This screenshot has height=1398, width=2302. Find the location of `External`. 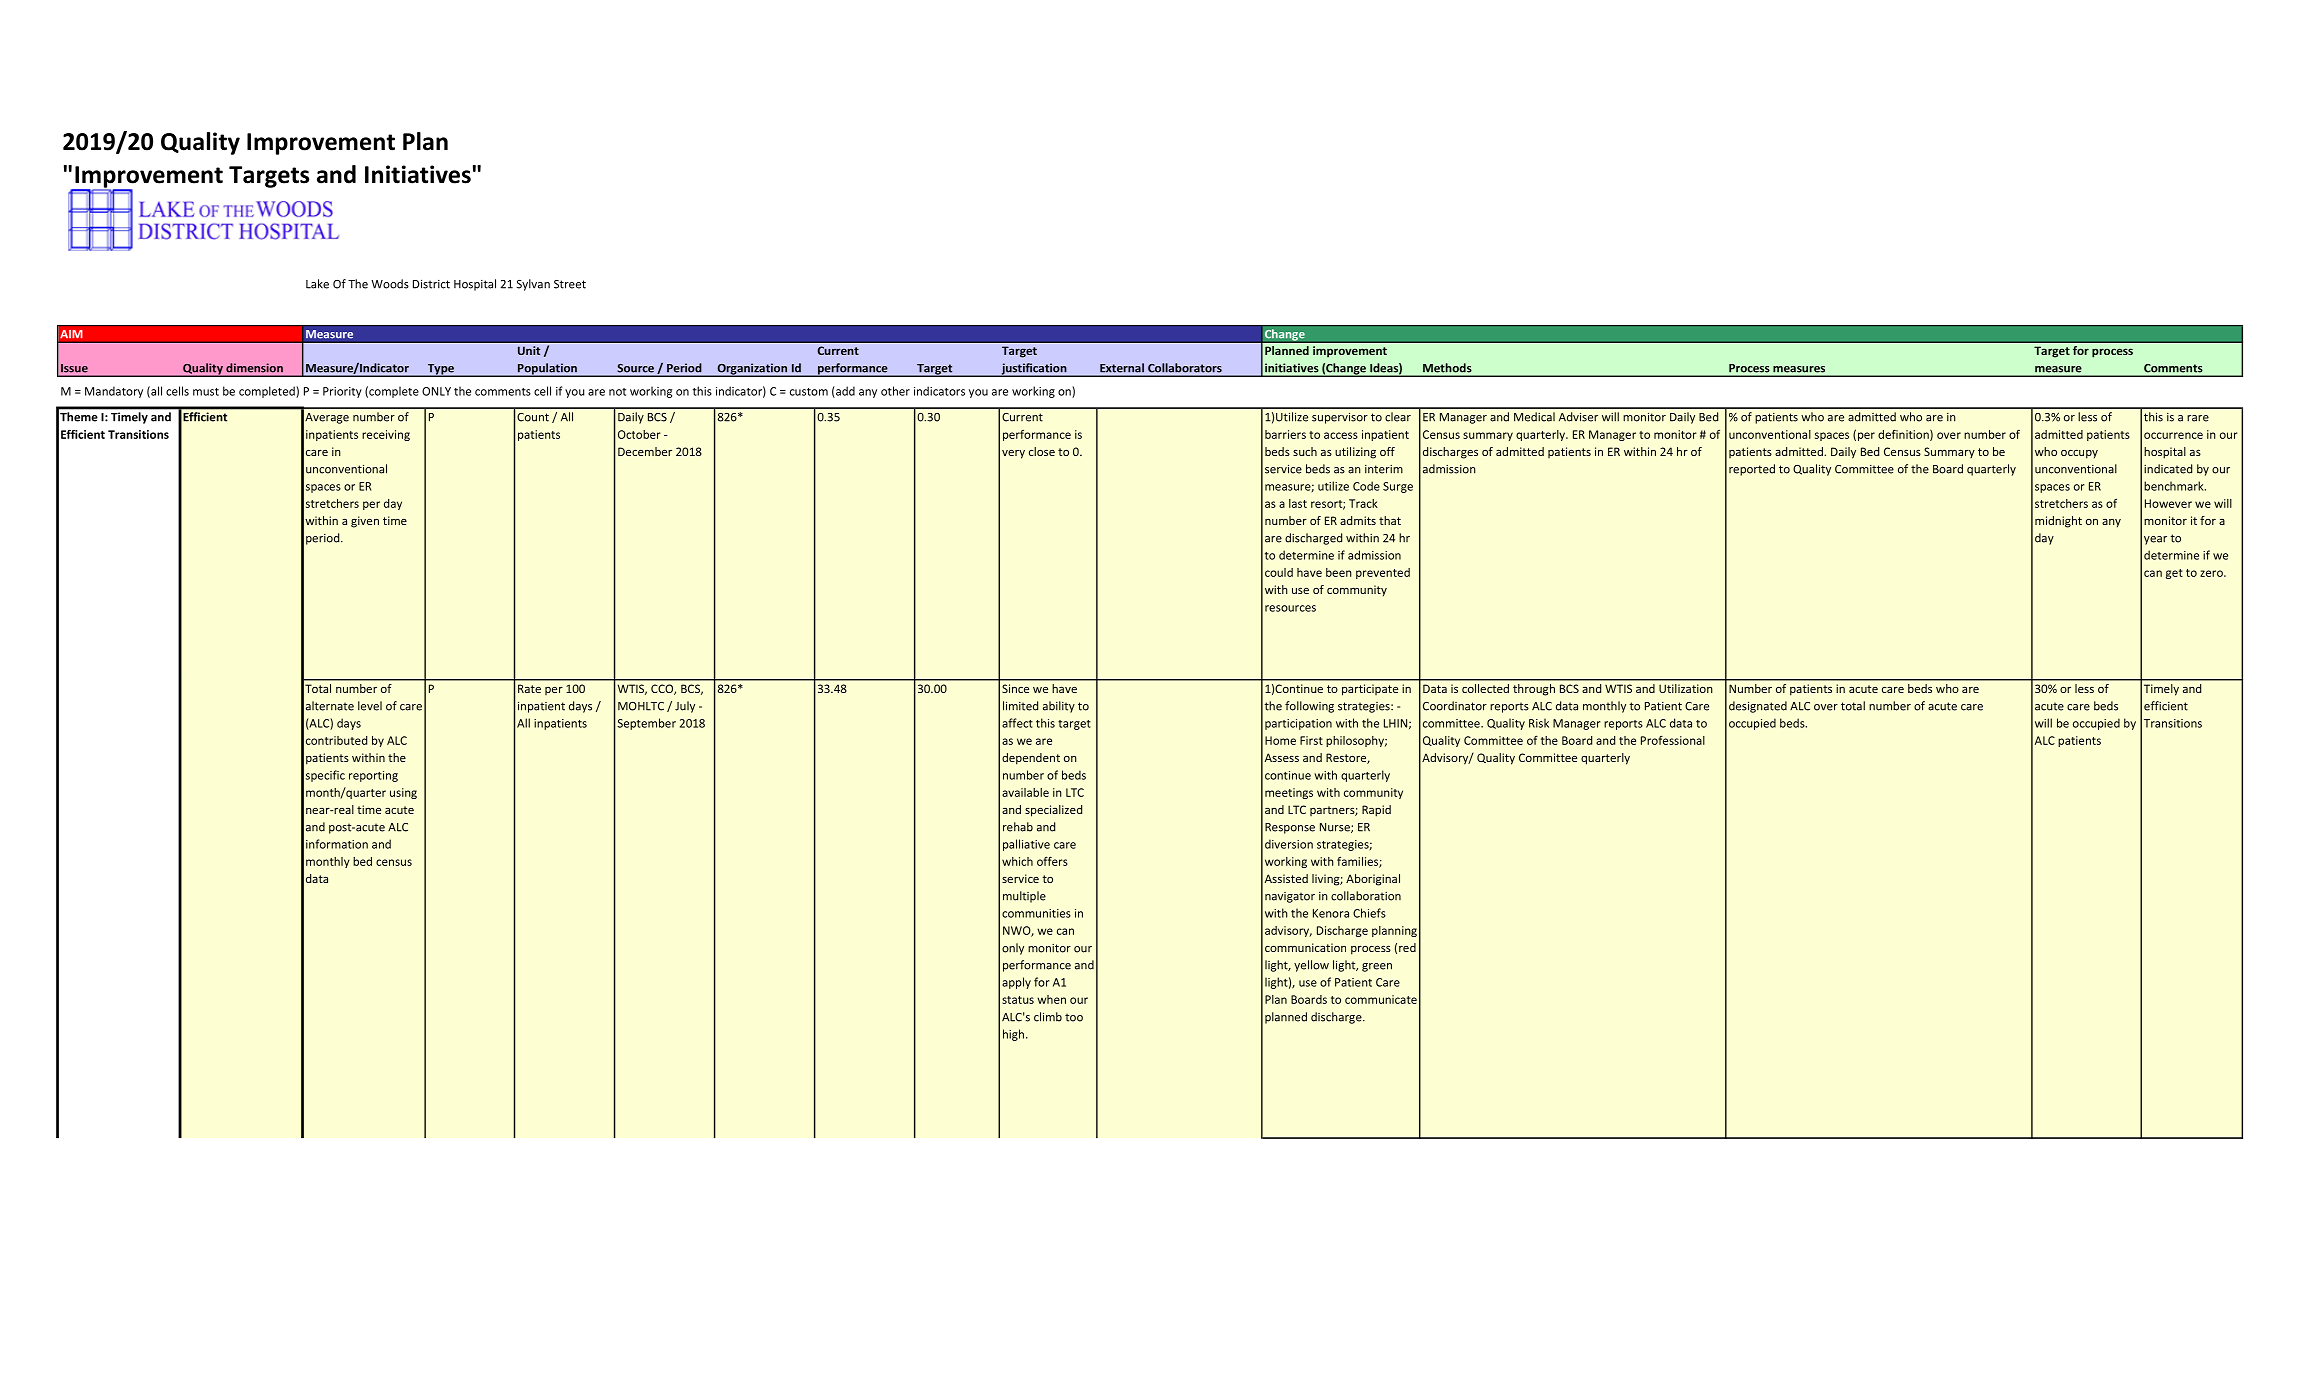

External is located at coordinates (1122, 367).
